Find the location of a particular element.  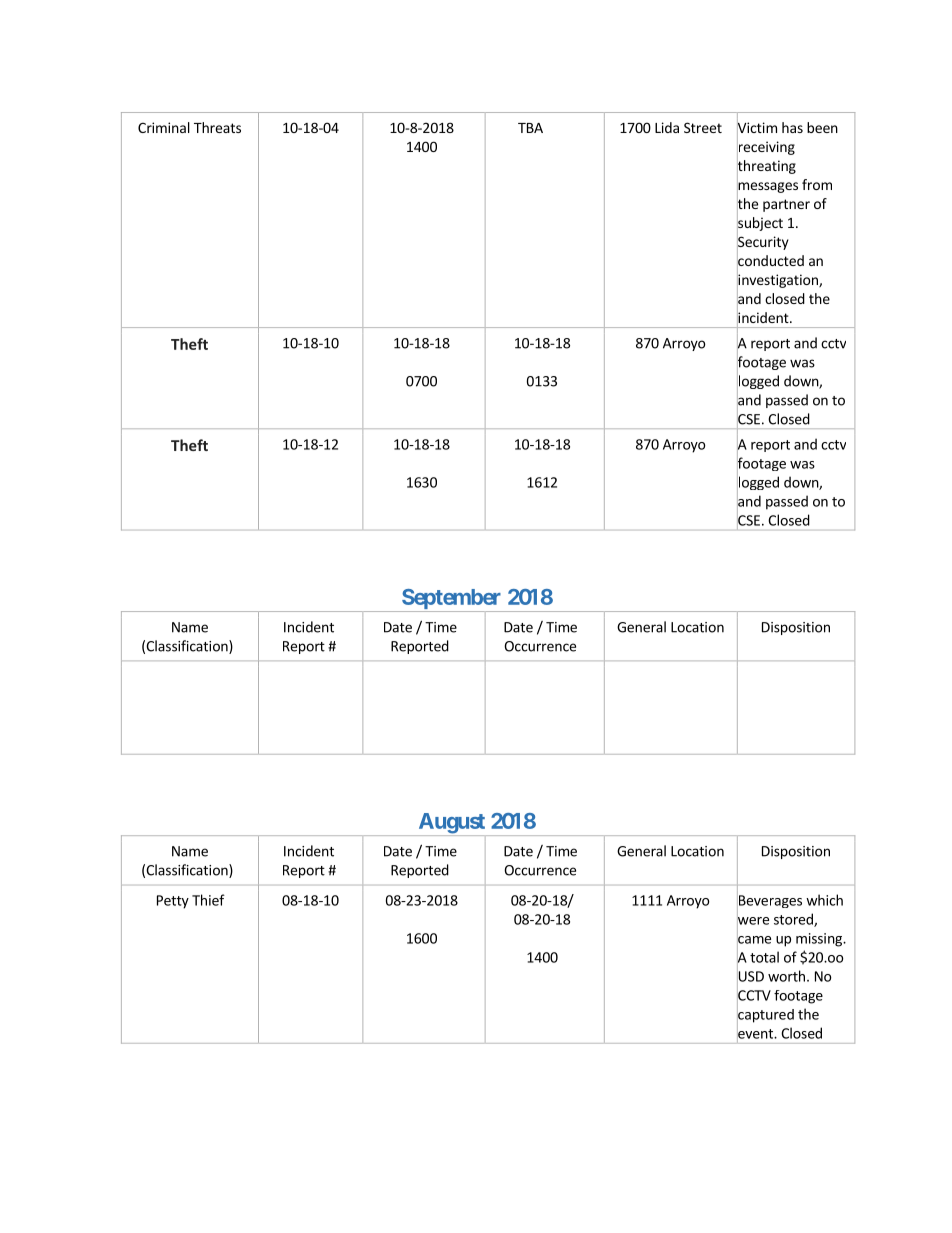

USD is located at coordinates (750, 976).
